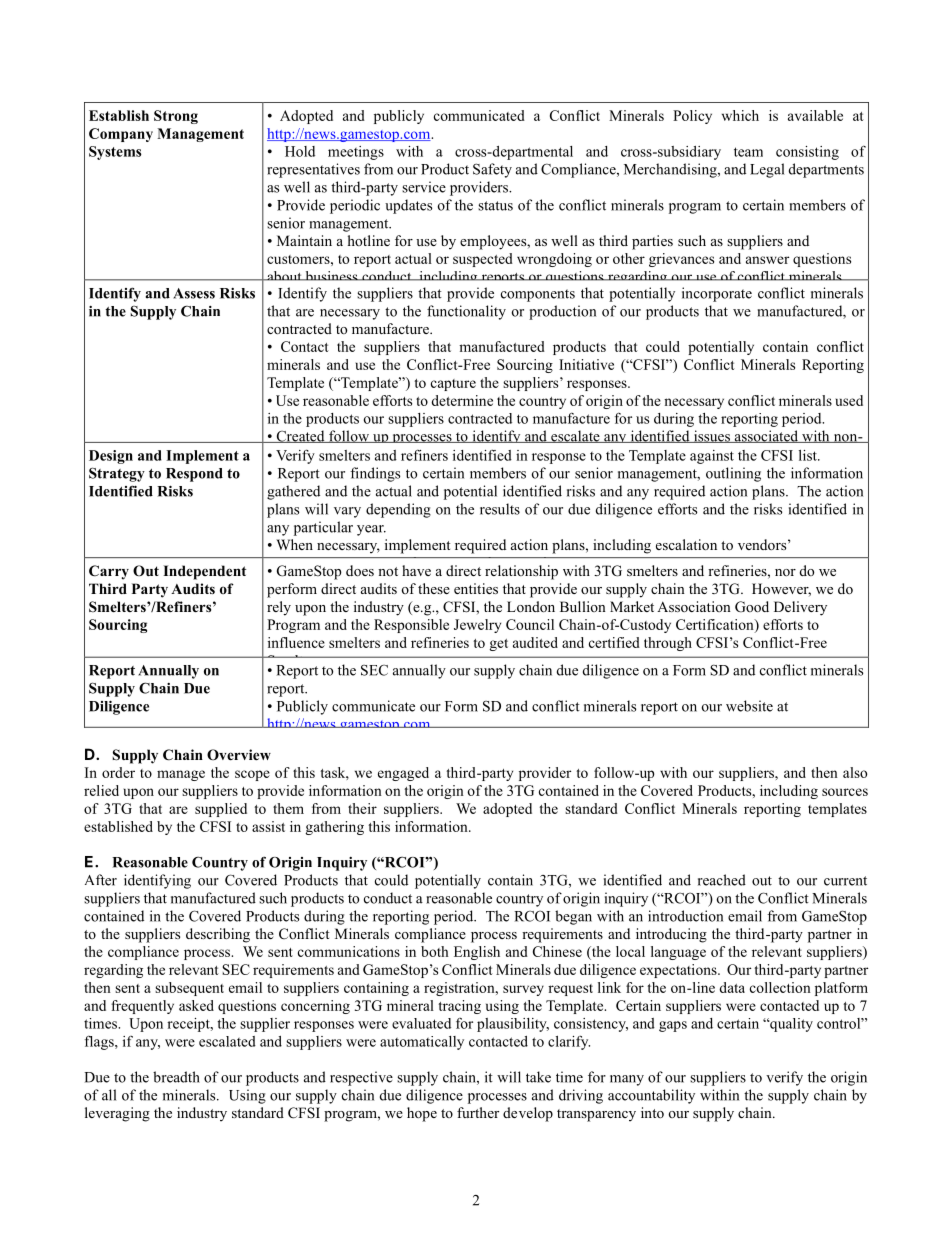 The image size is (952, 1233). Describe the element at coordinates (492, 170) in the page. I see `Safety` at that location.
